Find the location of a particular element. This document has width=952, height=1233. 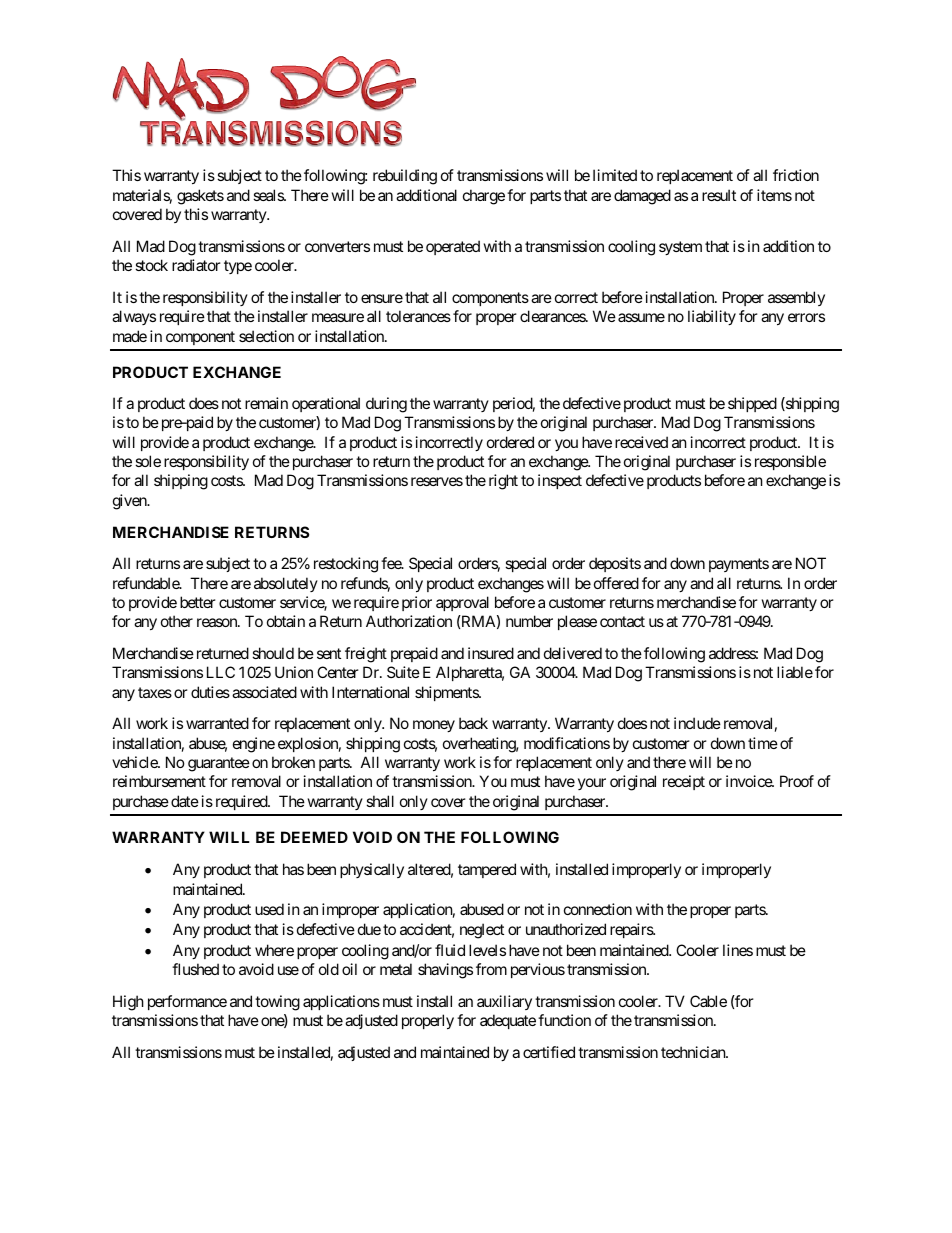

guarantee is located at coordinates (219, 764).
